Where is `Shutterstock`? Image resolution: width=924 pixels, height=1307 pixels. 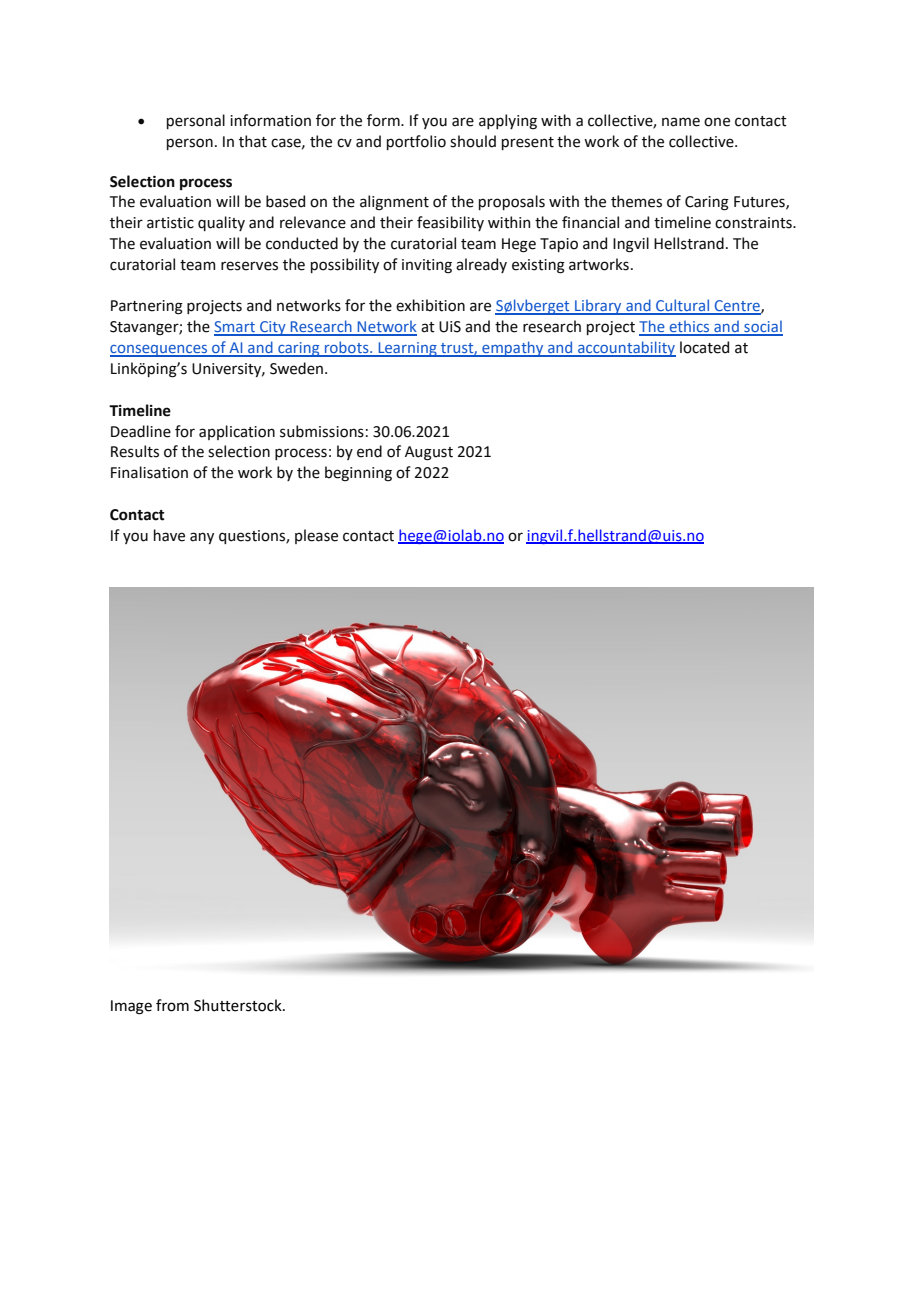 Shutterstock is located at coordinates (239, 1005).
